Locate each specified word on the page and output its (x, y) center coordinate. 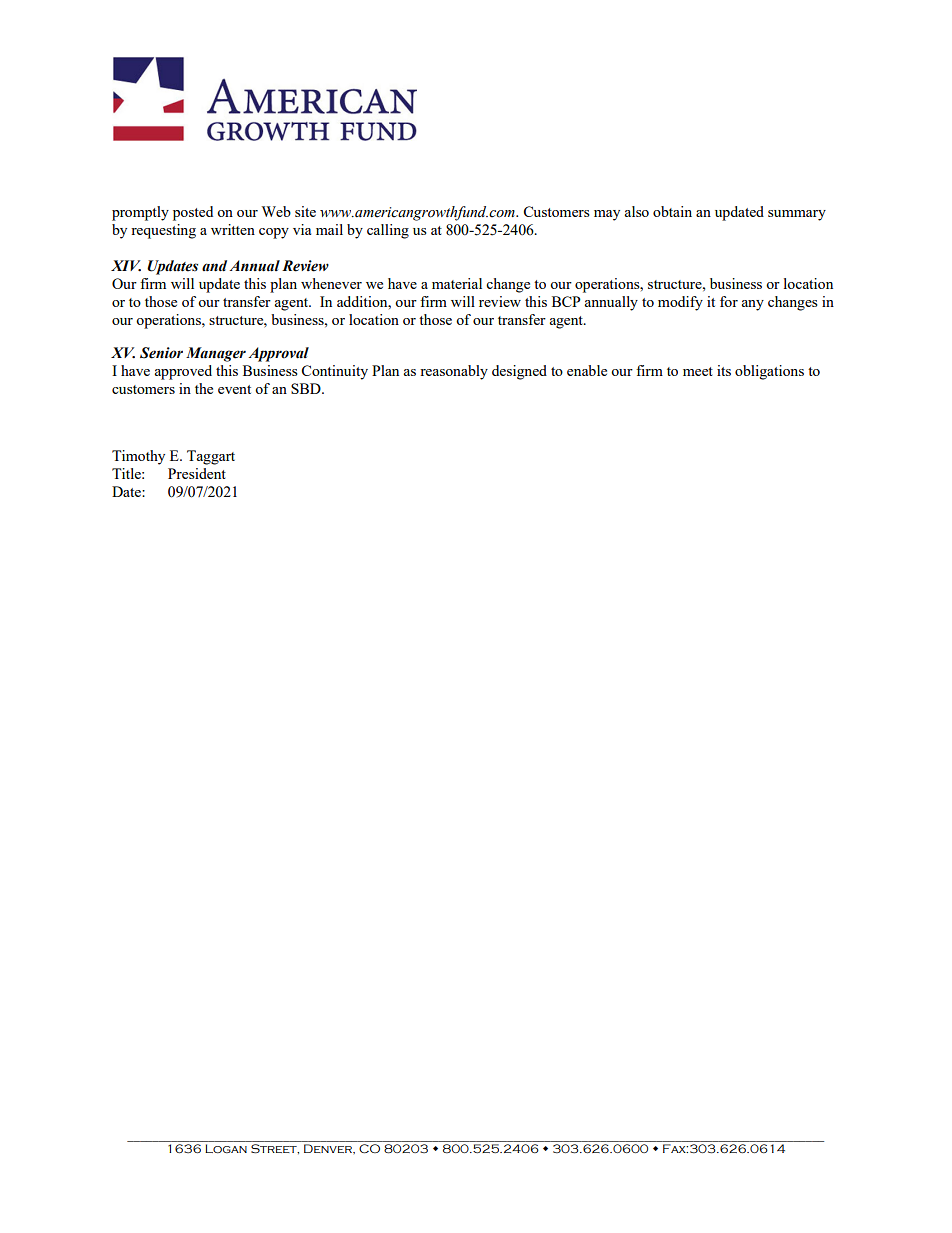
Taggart (211, 457)
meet (698, 371)
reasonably (454, 372)
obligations (769, 372)
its (724, 370)
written (233, 229)
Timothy (138, 457)
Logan (226, 1148)
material (457, 283)
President (197, 473)
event (234, 389)
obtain (672, 211)
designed (519, 372)
